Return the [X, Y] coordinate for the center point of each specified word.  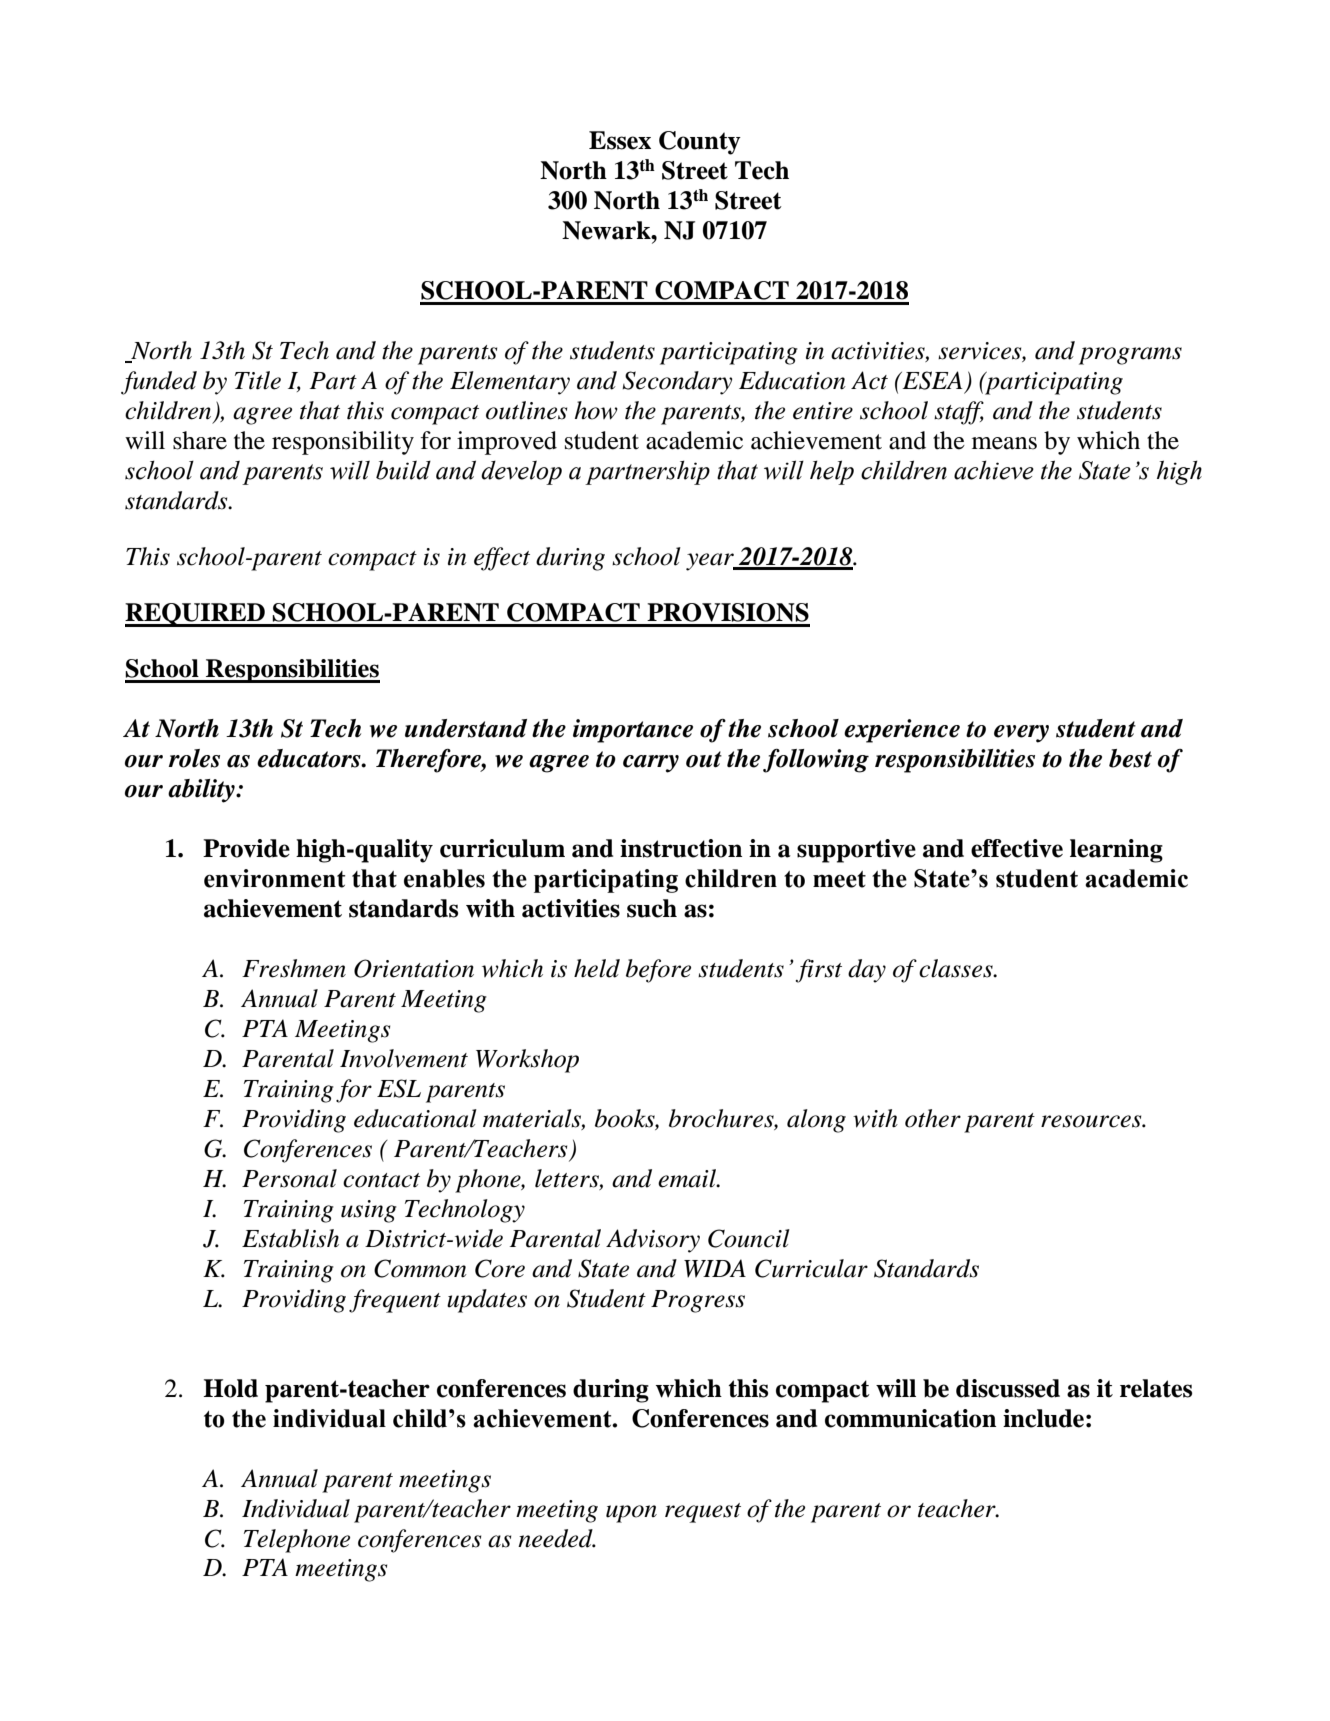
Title [258, 380]
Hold [230, 1388]
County [700, 143]
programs [1130, 356]
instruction [681, 848]
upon [631, 1514]
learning [1116, 851]
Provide [246, 848]
